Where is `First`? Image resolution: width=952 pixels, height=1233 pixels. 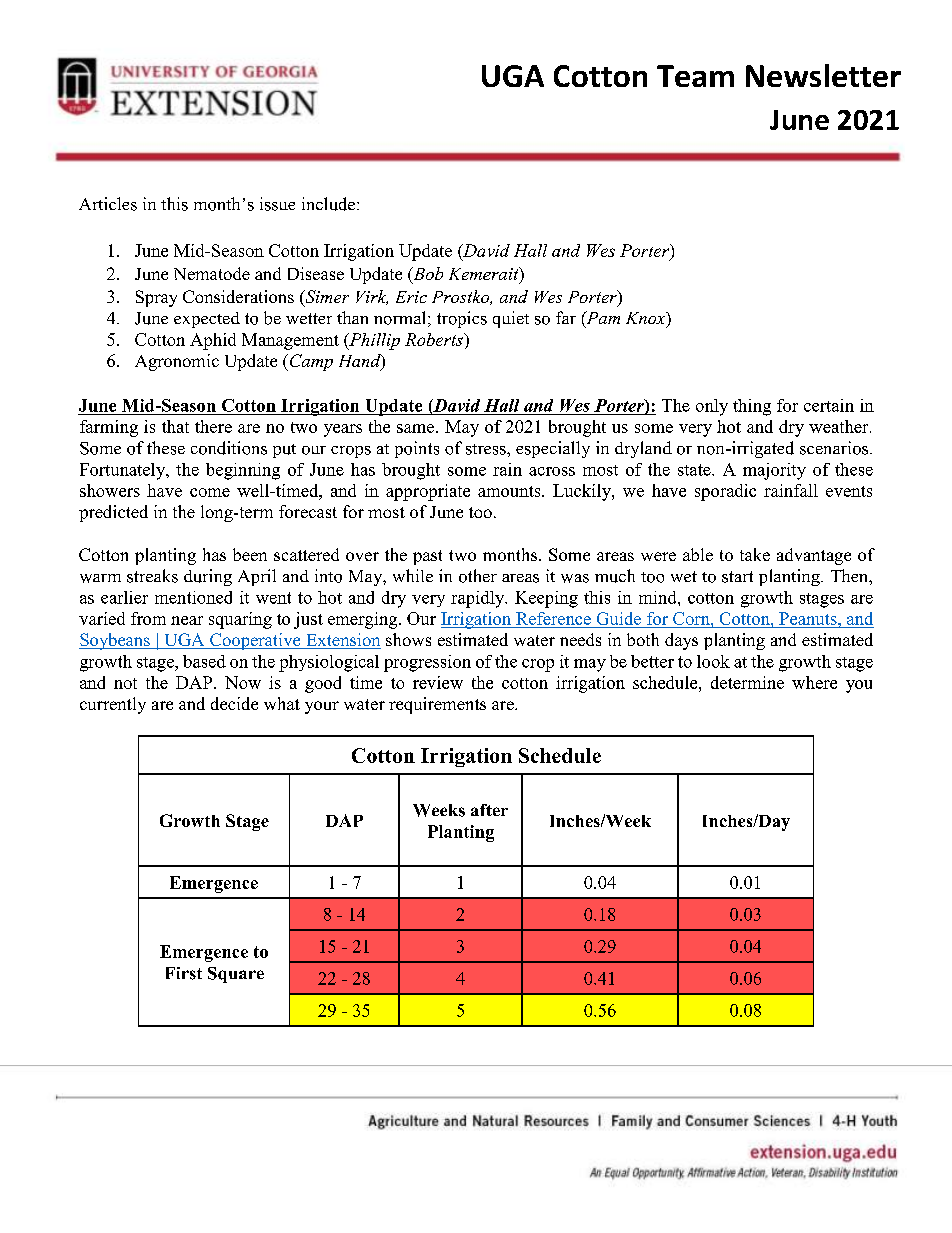
First is located at coordinates (184, 973).
